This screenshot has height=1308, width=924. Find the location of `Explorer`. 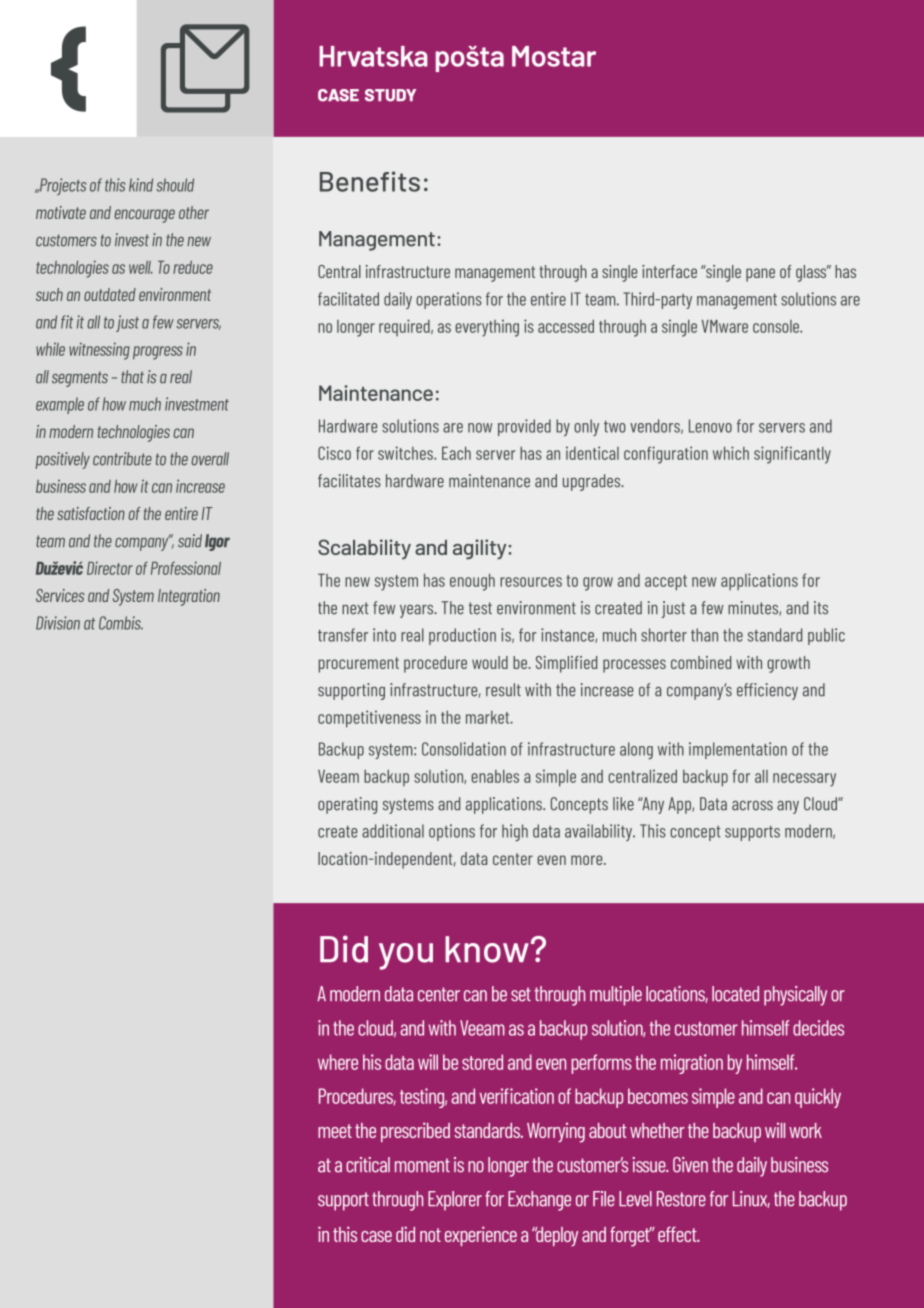

Explorer is located at coordinates (455, 1201).
